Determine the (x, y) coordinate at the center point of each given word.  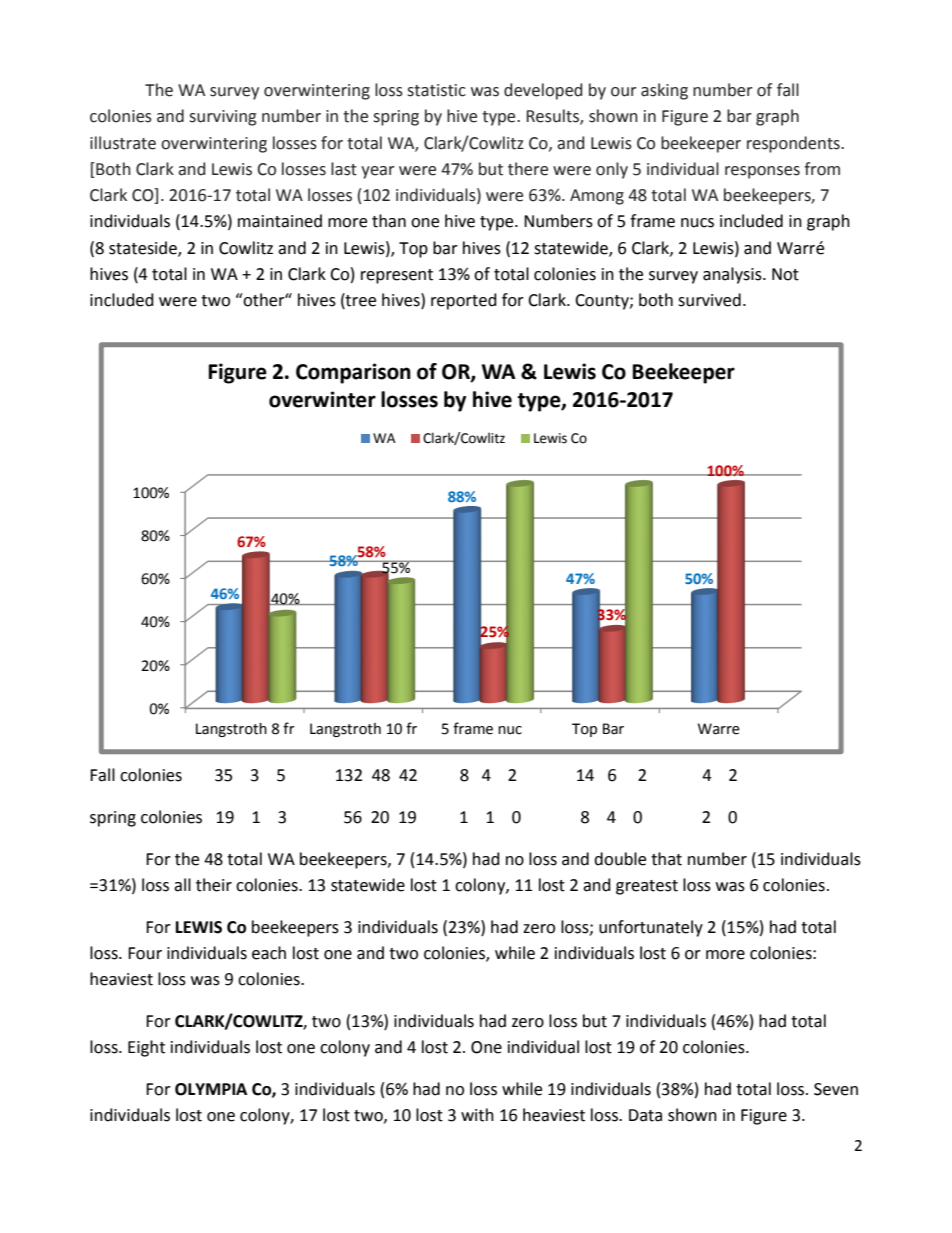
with (477, 1115)
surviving (223, 118)
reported (464, 301)
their (214, 885)
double (620, 859)
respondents (794, 144)
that (666, 859)
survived (709, 300)
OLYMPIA (211, 1089)
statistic (436, 90)
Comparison (353, 373)
